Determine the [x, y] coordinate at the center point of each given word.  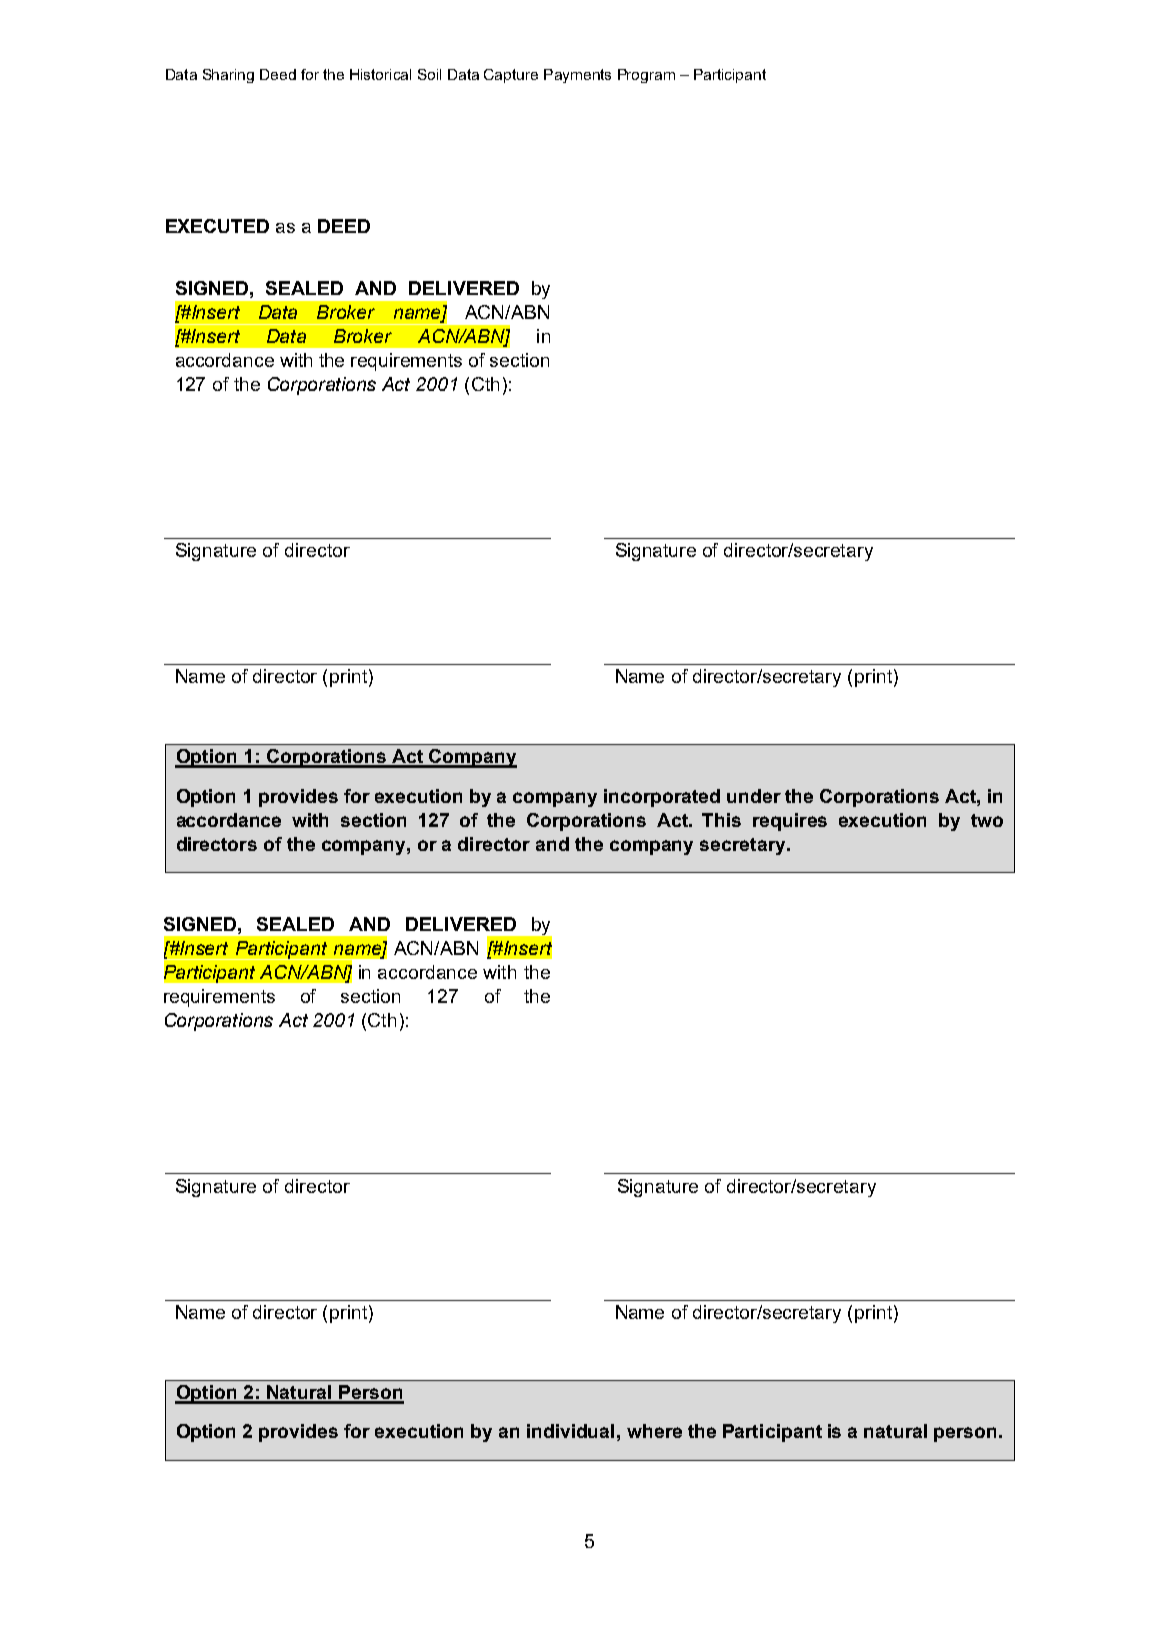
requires [790, 822]
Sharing [228, 76]
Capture [511, 76]
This [721, 820]
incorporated [662, 798]
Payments [577, 76]
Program [646, 76]
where [654, 1431]
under [754, 796]
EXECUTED [217, 226]
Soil [429, 74]
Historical [380, 74]
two [987, 820]
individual [570, 1431]
